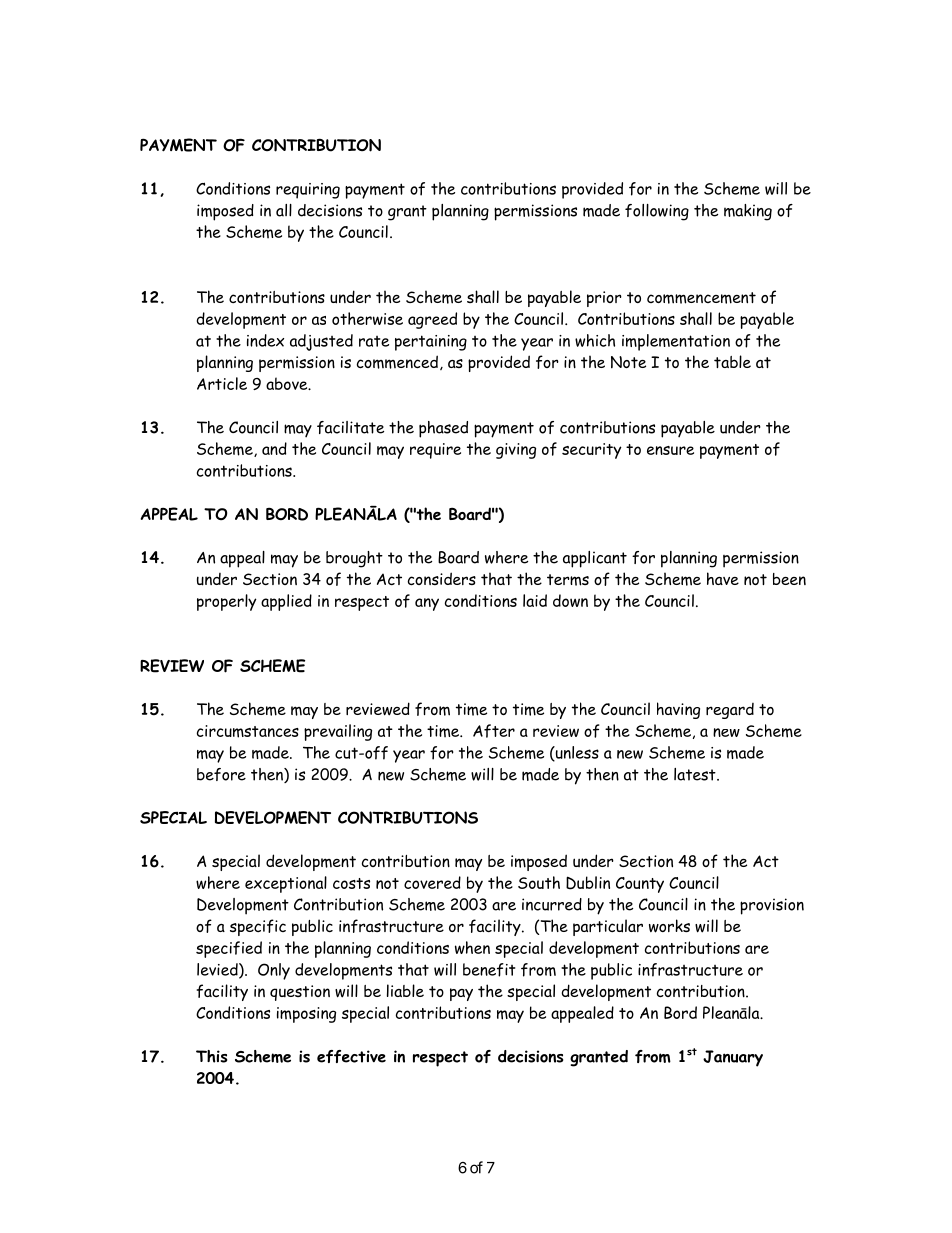 This document has width=952, height=1233. I want to click on latest, so click(696, 774).
